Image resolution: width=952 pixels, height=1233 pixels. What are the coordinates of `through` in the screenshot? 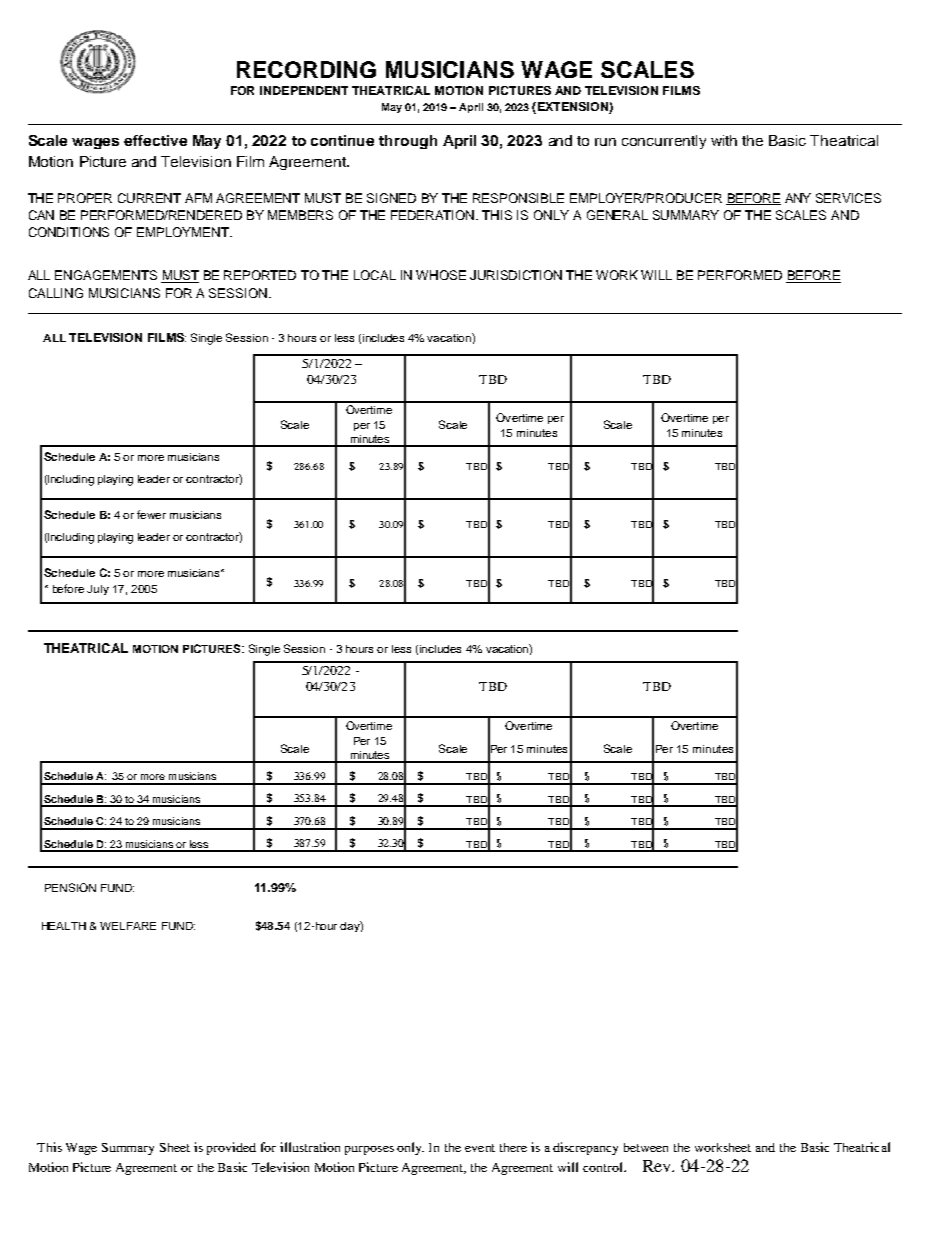 It's located at (408, 142).
